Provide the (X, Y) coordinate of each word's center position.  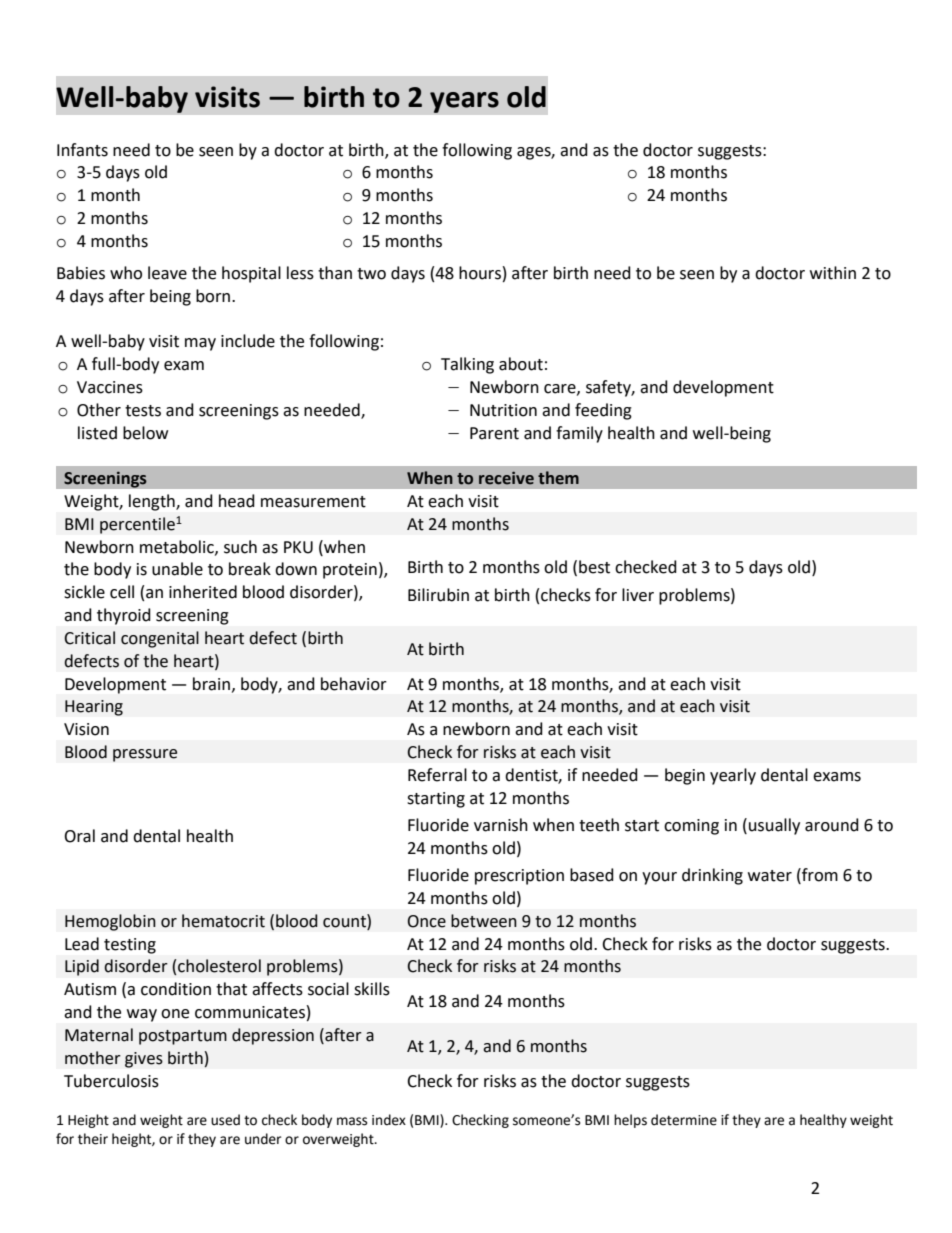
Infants (82, 150)
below (145, 433)
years (464, 102)
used (225, 1120)
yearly (733, 776)
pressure (145, 755)
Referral (437, 775)
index (389, 1120)
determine (684, 1120)
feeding (603, 411)
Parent (494, 433)
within (833, 273)
